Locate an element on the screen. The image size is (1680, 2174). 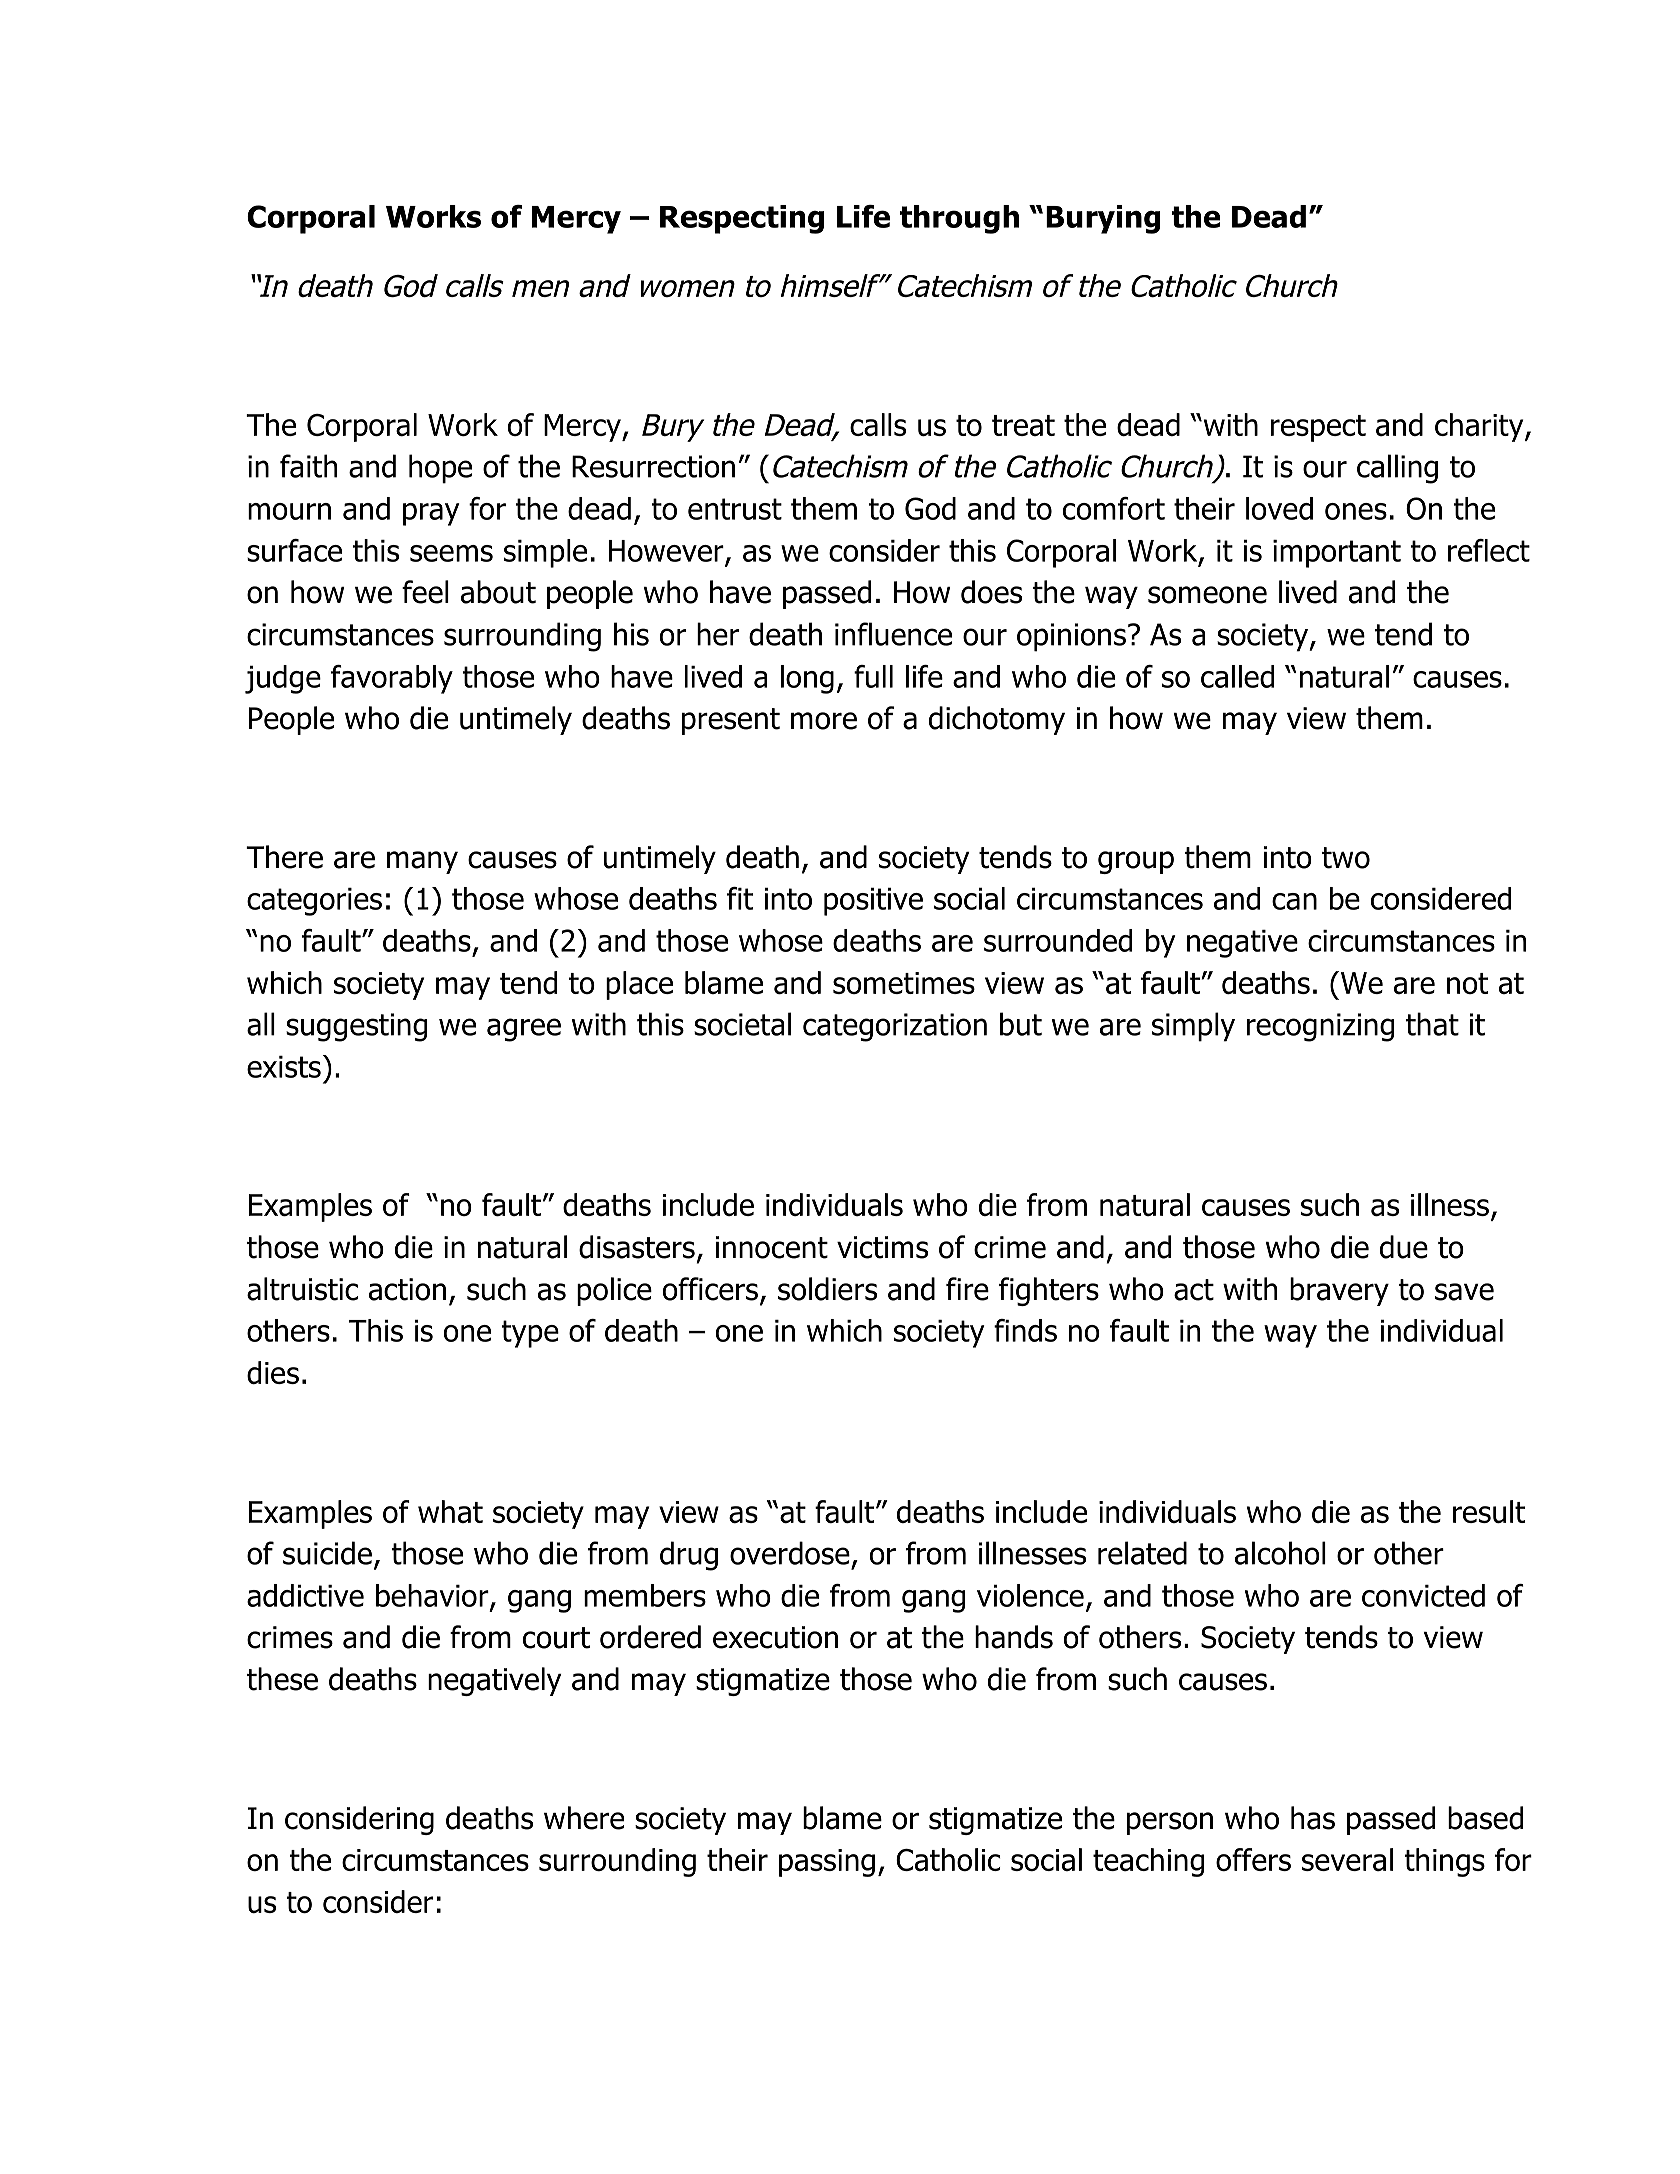
called is located at coordinates (1237, 676).
